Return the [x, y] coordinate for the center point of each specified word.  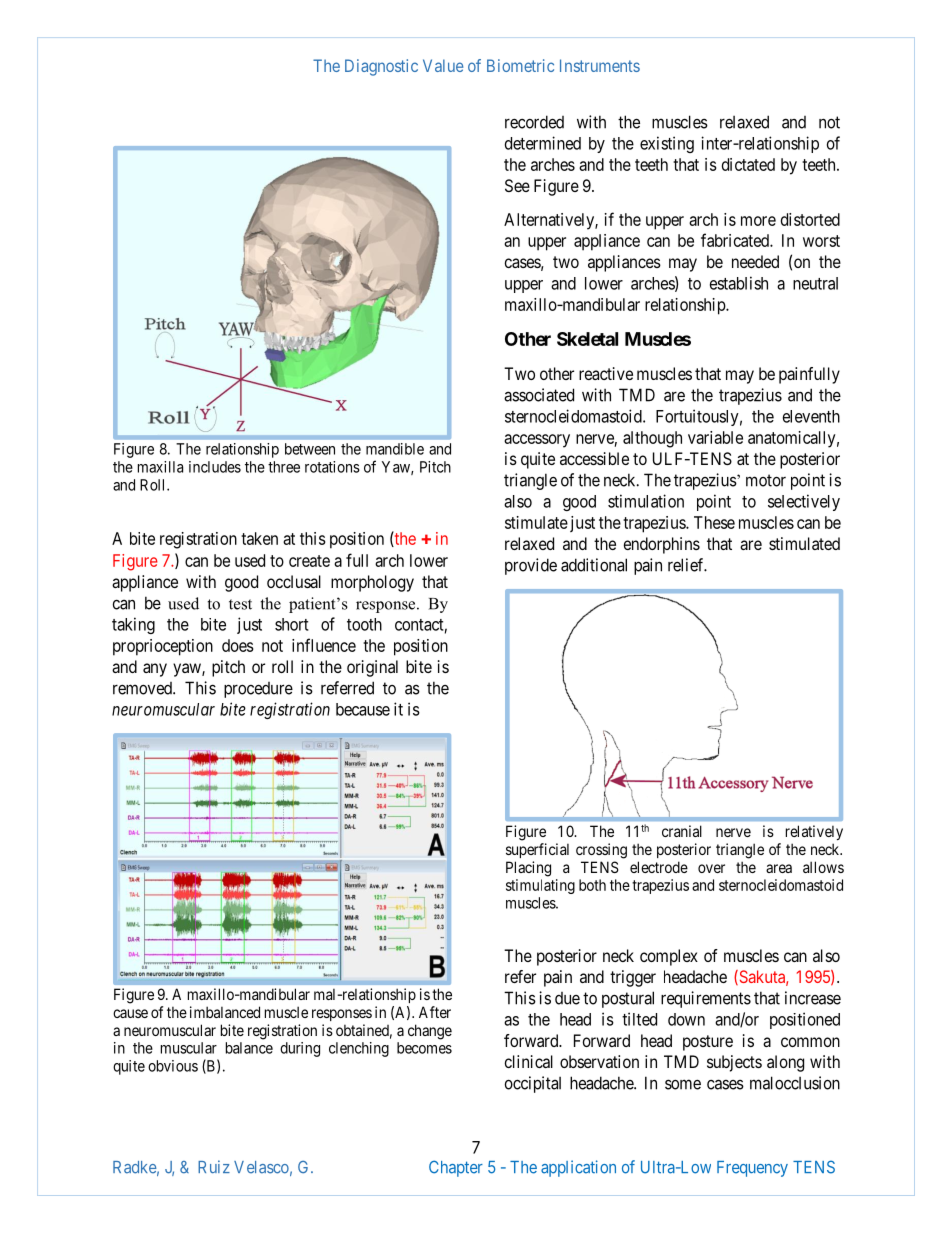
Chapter [456, 1168]
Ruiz [214, 1166]
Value [443, 65]
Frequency [752, 1169]
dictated [748, 164]
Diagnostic [381, 67]
